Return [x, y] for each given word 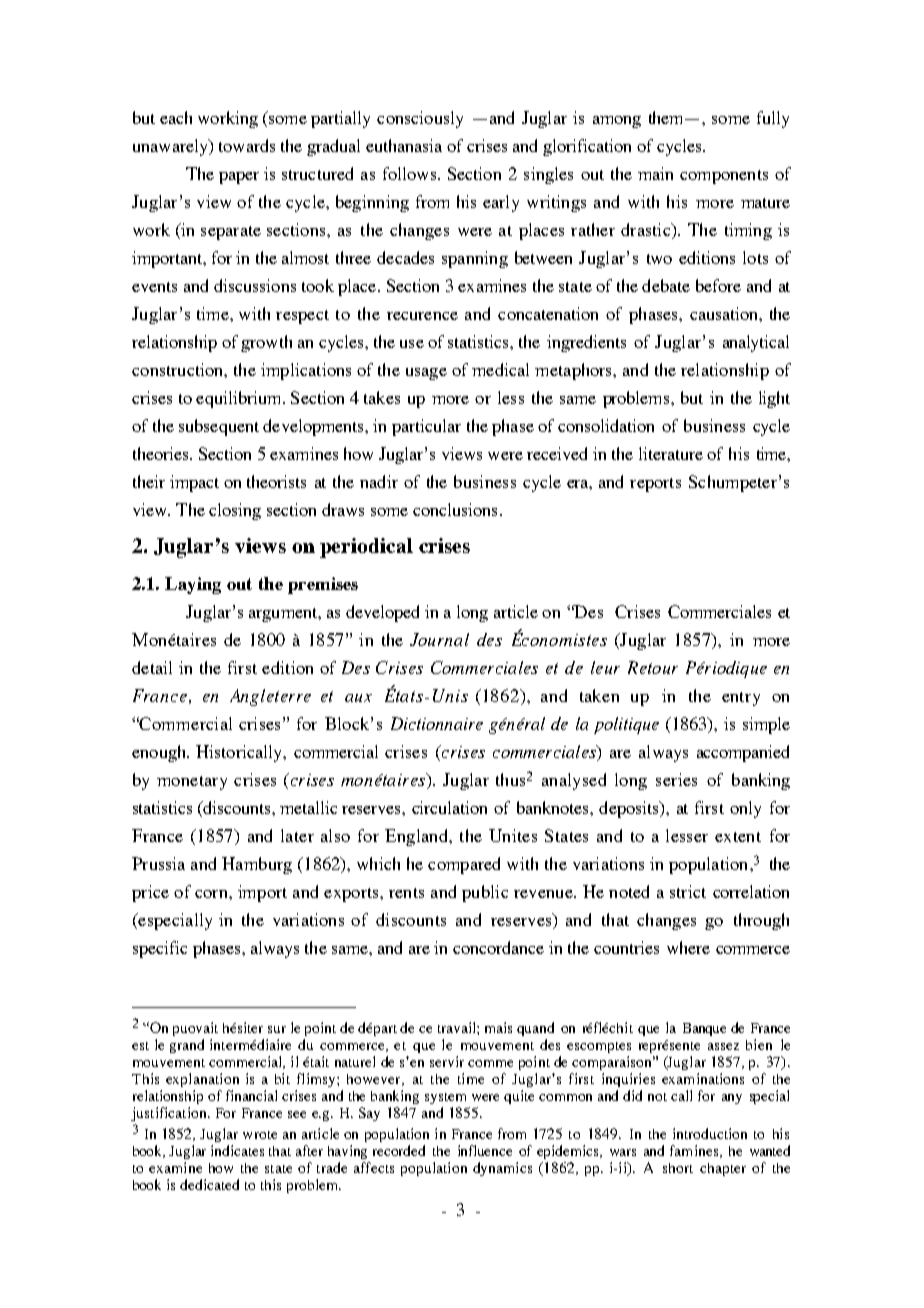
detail [152, 667]
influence [485, 1150]
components [724, 177]
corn [212, 894]
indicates [237, 1150]
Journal [439, 639]
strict [688, 891]
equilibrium [240, 399]
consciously [420, 119]
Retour [653, 667]
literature [671, 453]
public [485, 893]
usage [426, 374]
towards [247, 145]
